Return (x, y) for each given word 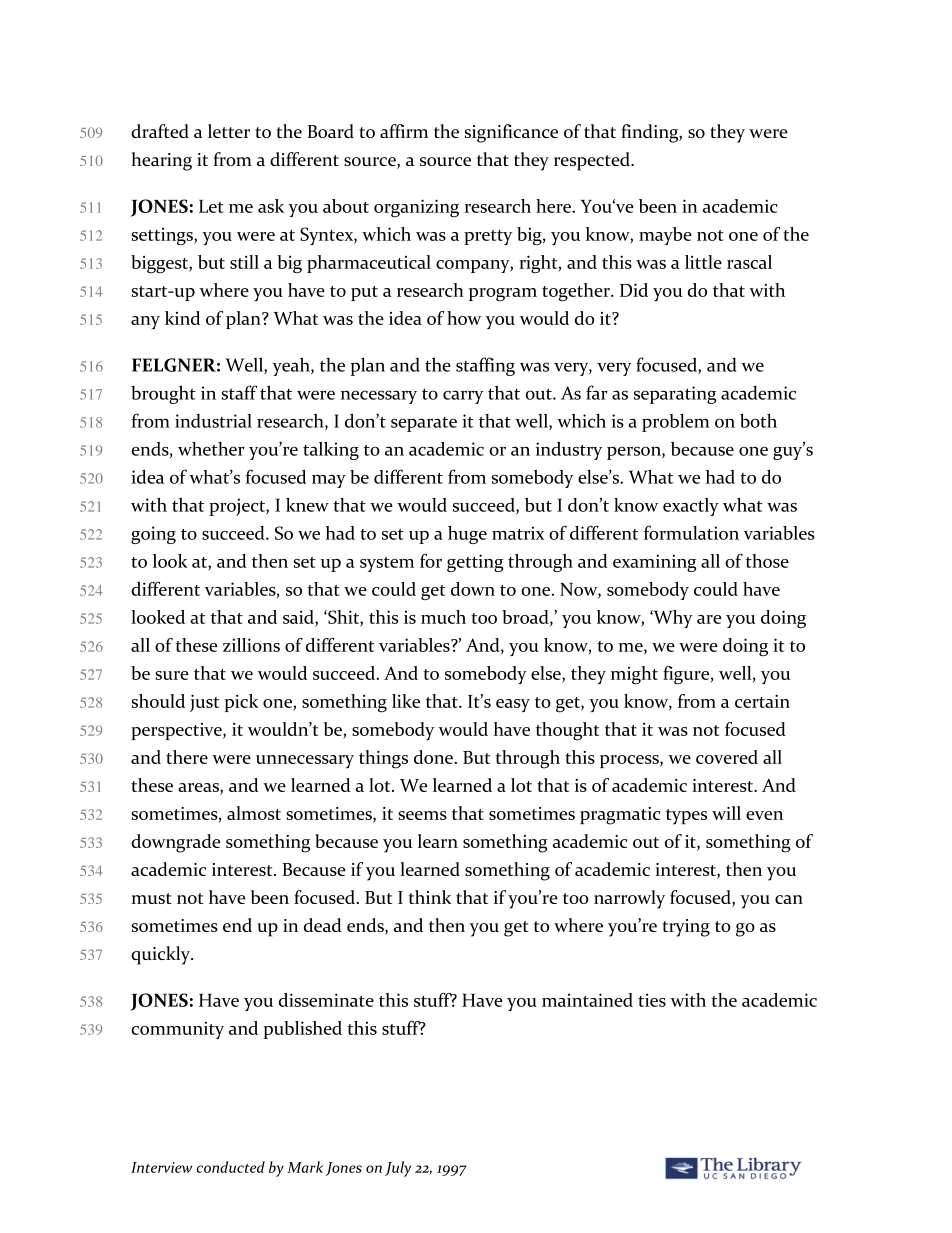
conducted (230, 1167)
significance (511, 133)
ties (652, 1000)
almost (254, 813)
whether (211, 449)
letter (229, 131)
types (686, 817)
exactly (691, 507)
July (398, 1169)
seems (422, 815)
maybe (665, 236)
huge (467, 535)
